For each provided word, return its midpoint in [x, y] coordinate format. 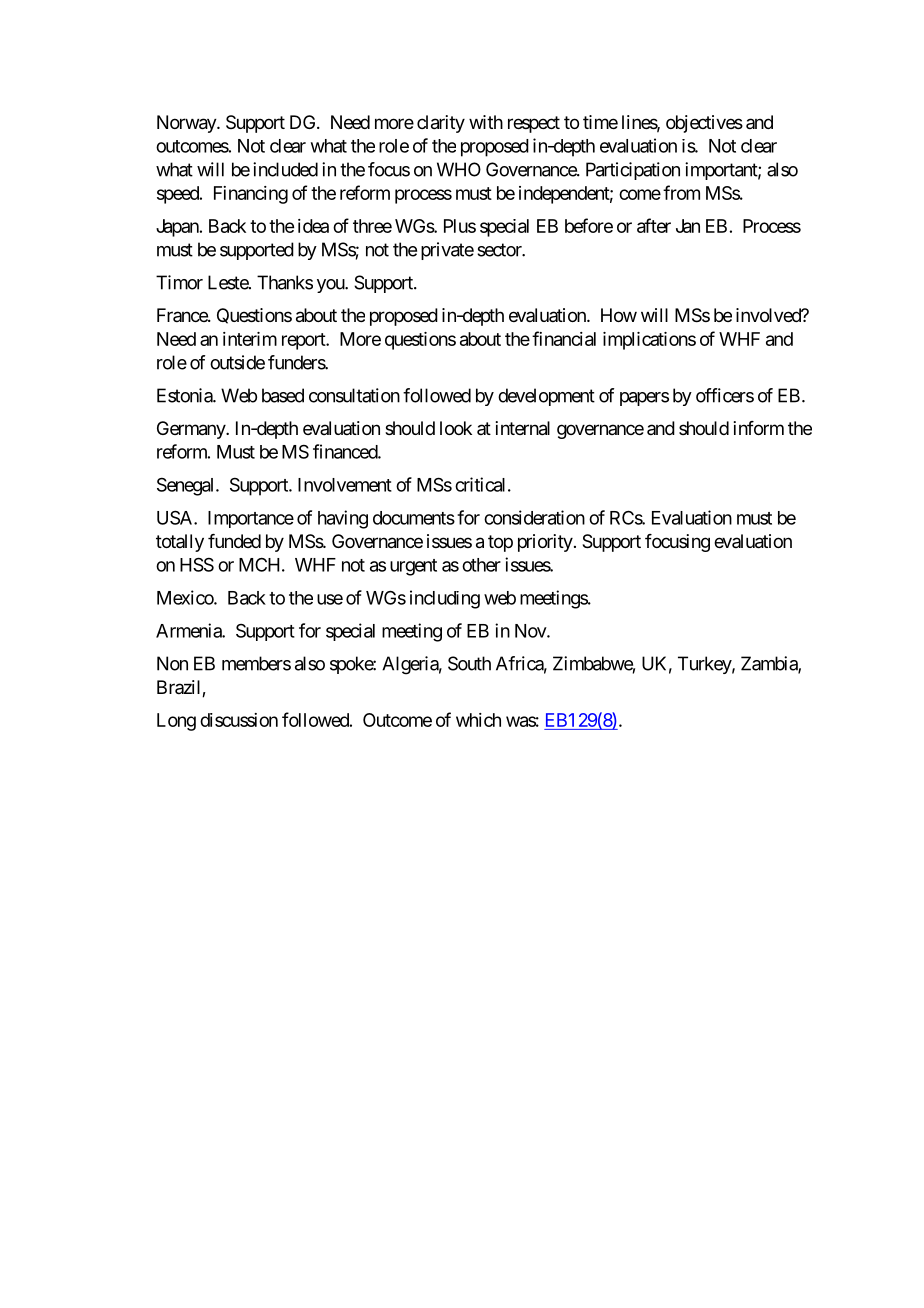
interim [250, 339]
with [486, 122]
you [331, 286]
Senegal [187, 486]
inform [759, 428]
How [619, 315]
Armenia [189, 630]
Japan [177, 228]
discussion [239, 720]
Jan [688, 226]
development [546, 397]
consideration [534, 517]
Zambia [770, 664]
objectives [704, 124]
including [445, 599]
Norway [187, 124]
